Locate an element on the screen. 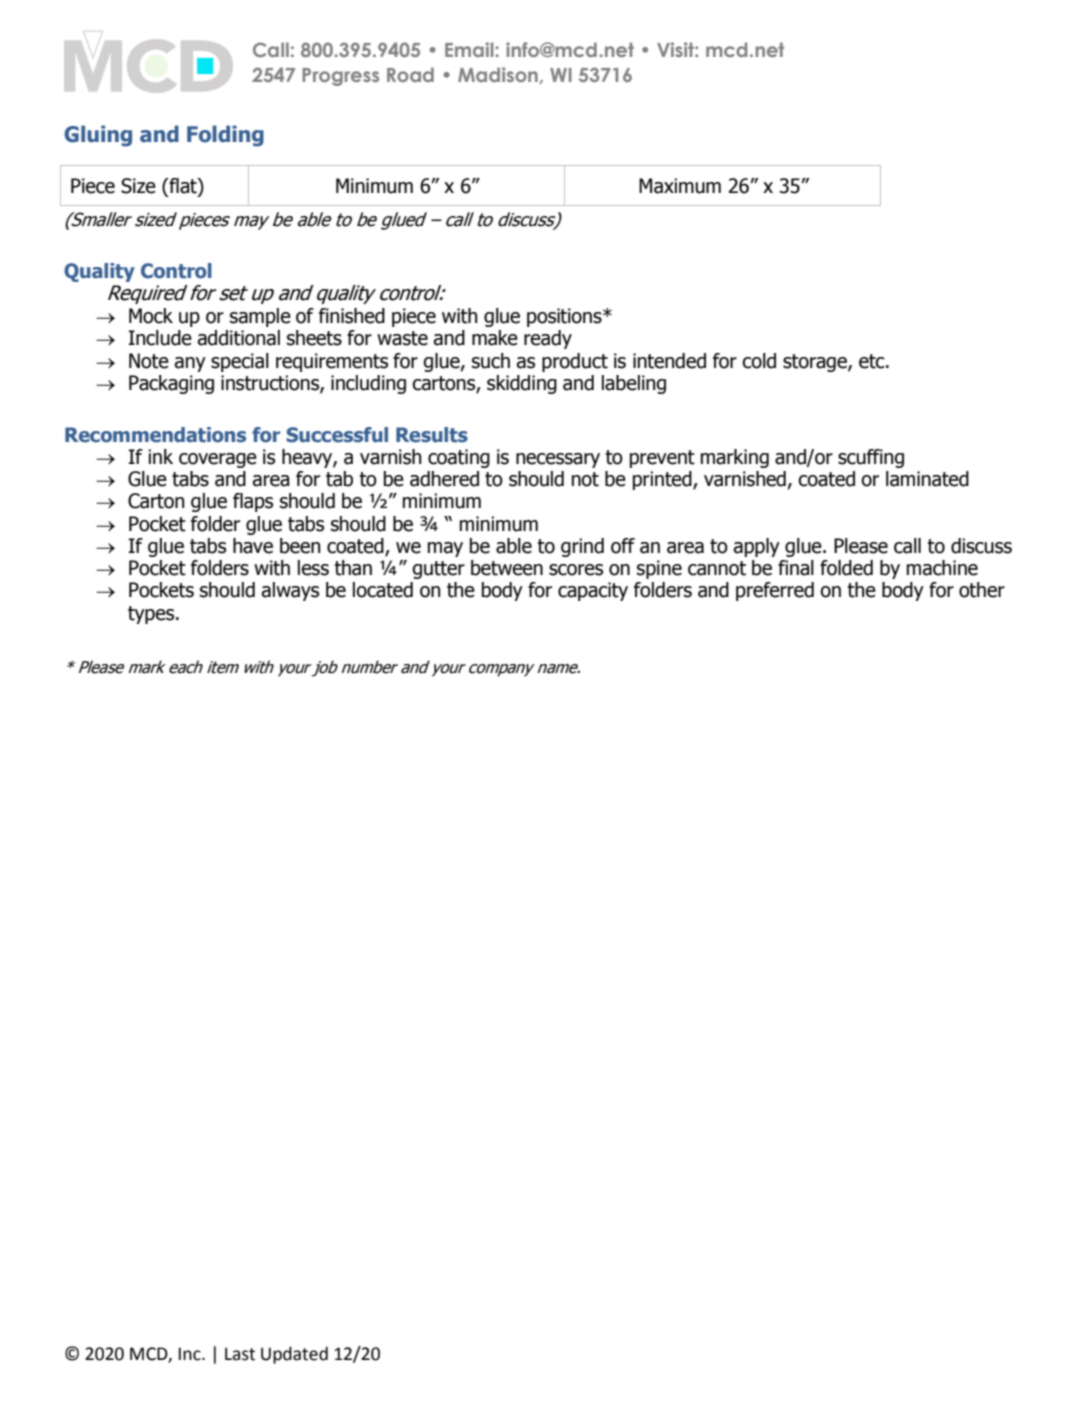  Last is located at coordinates (240, 1354).
